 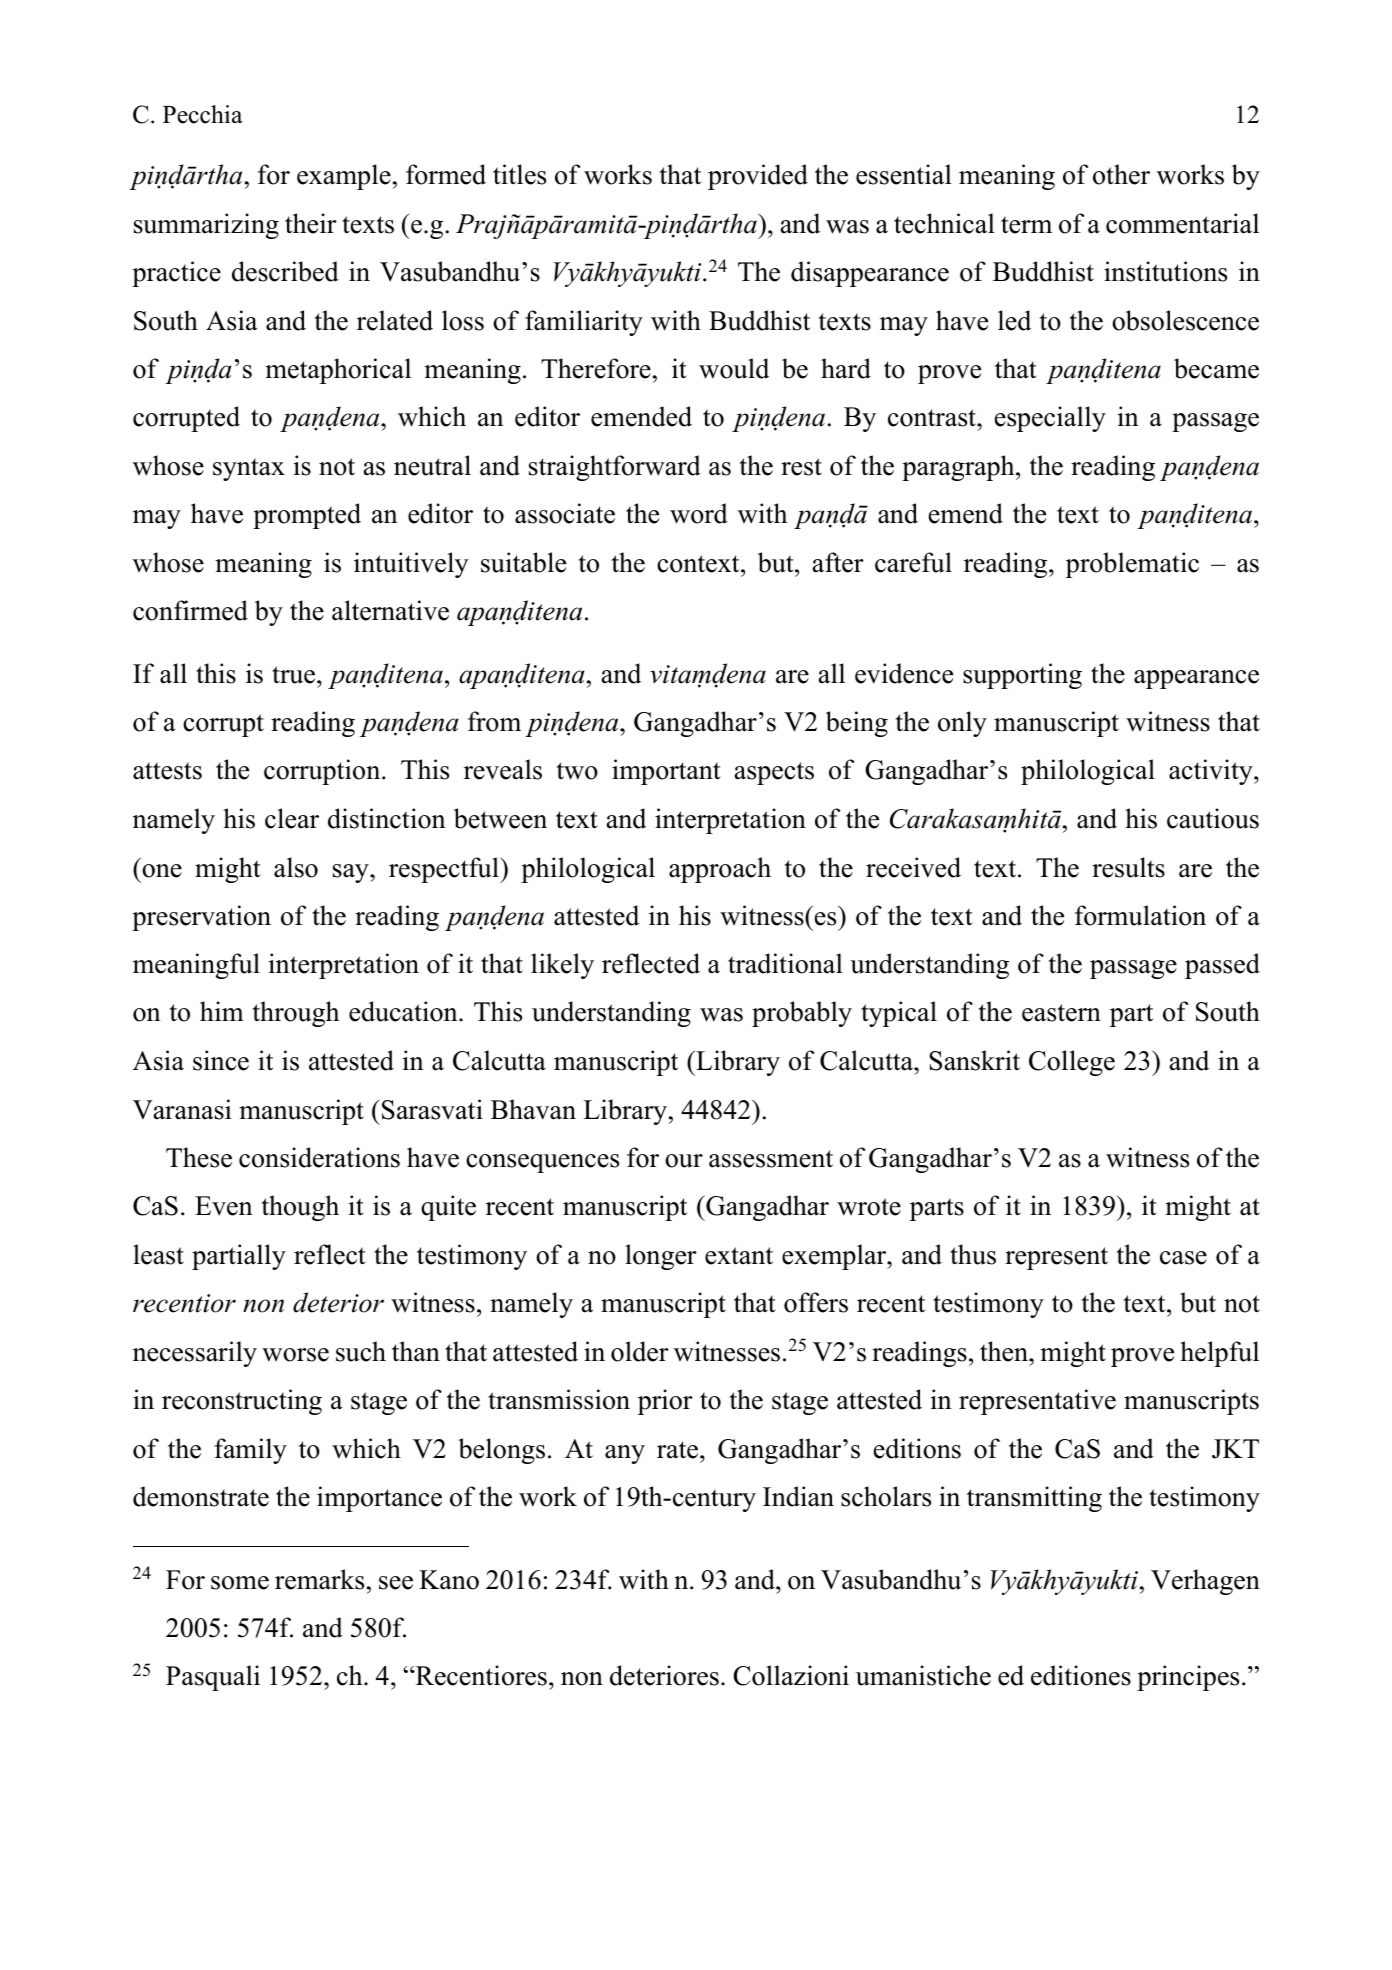 I want to click on provided, so click(x=758, y=177).
